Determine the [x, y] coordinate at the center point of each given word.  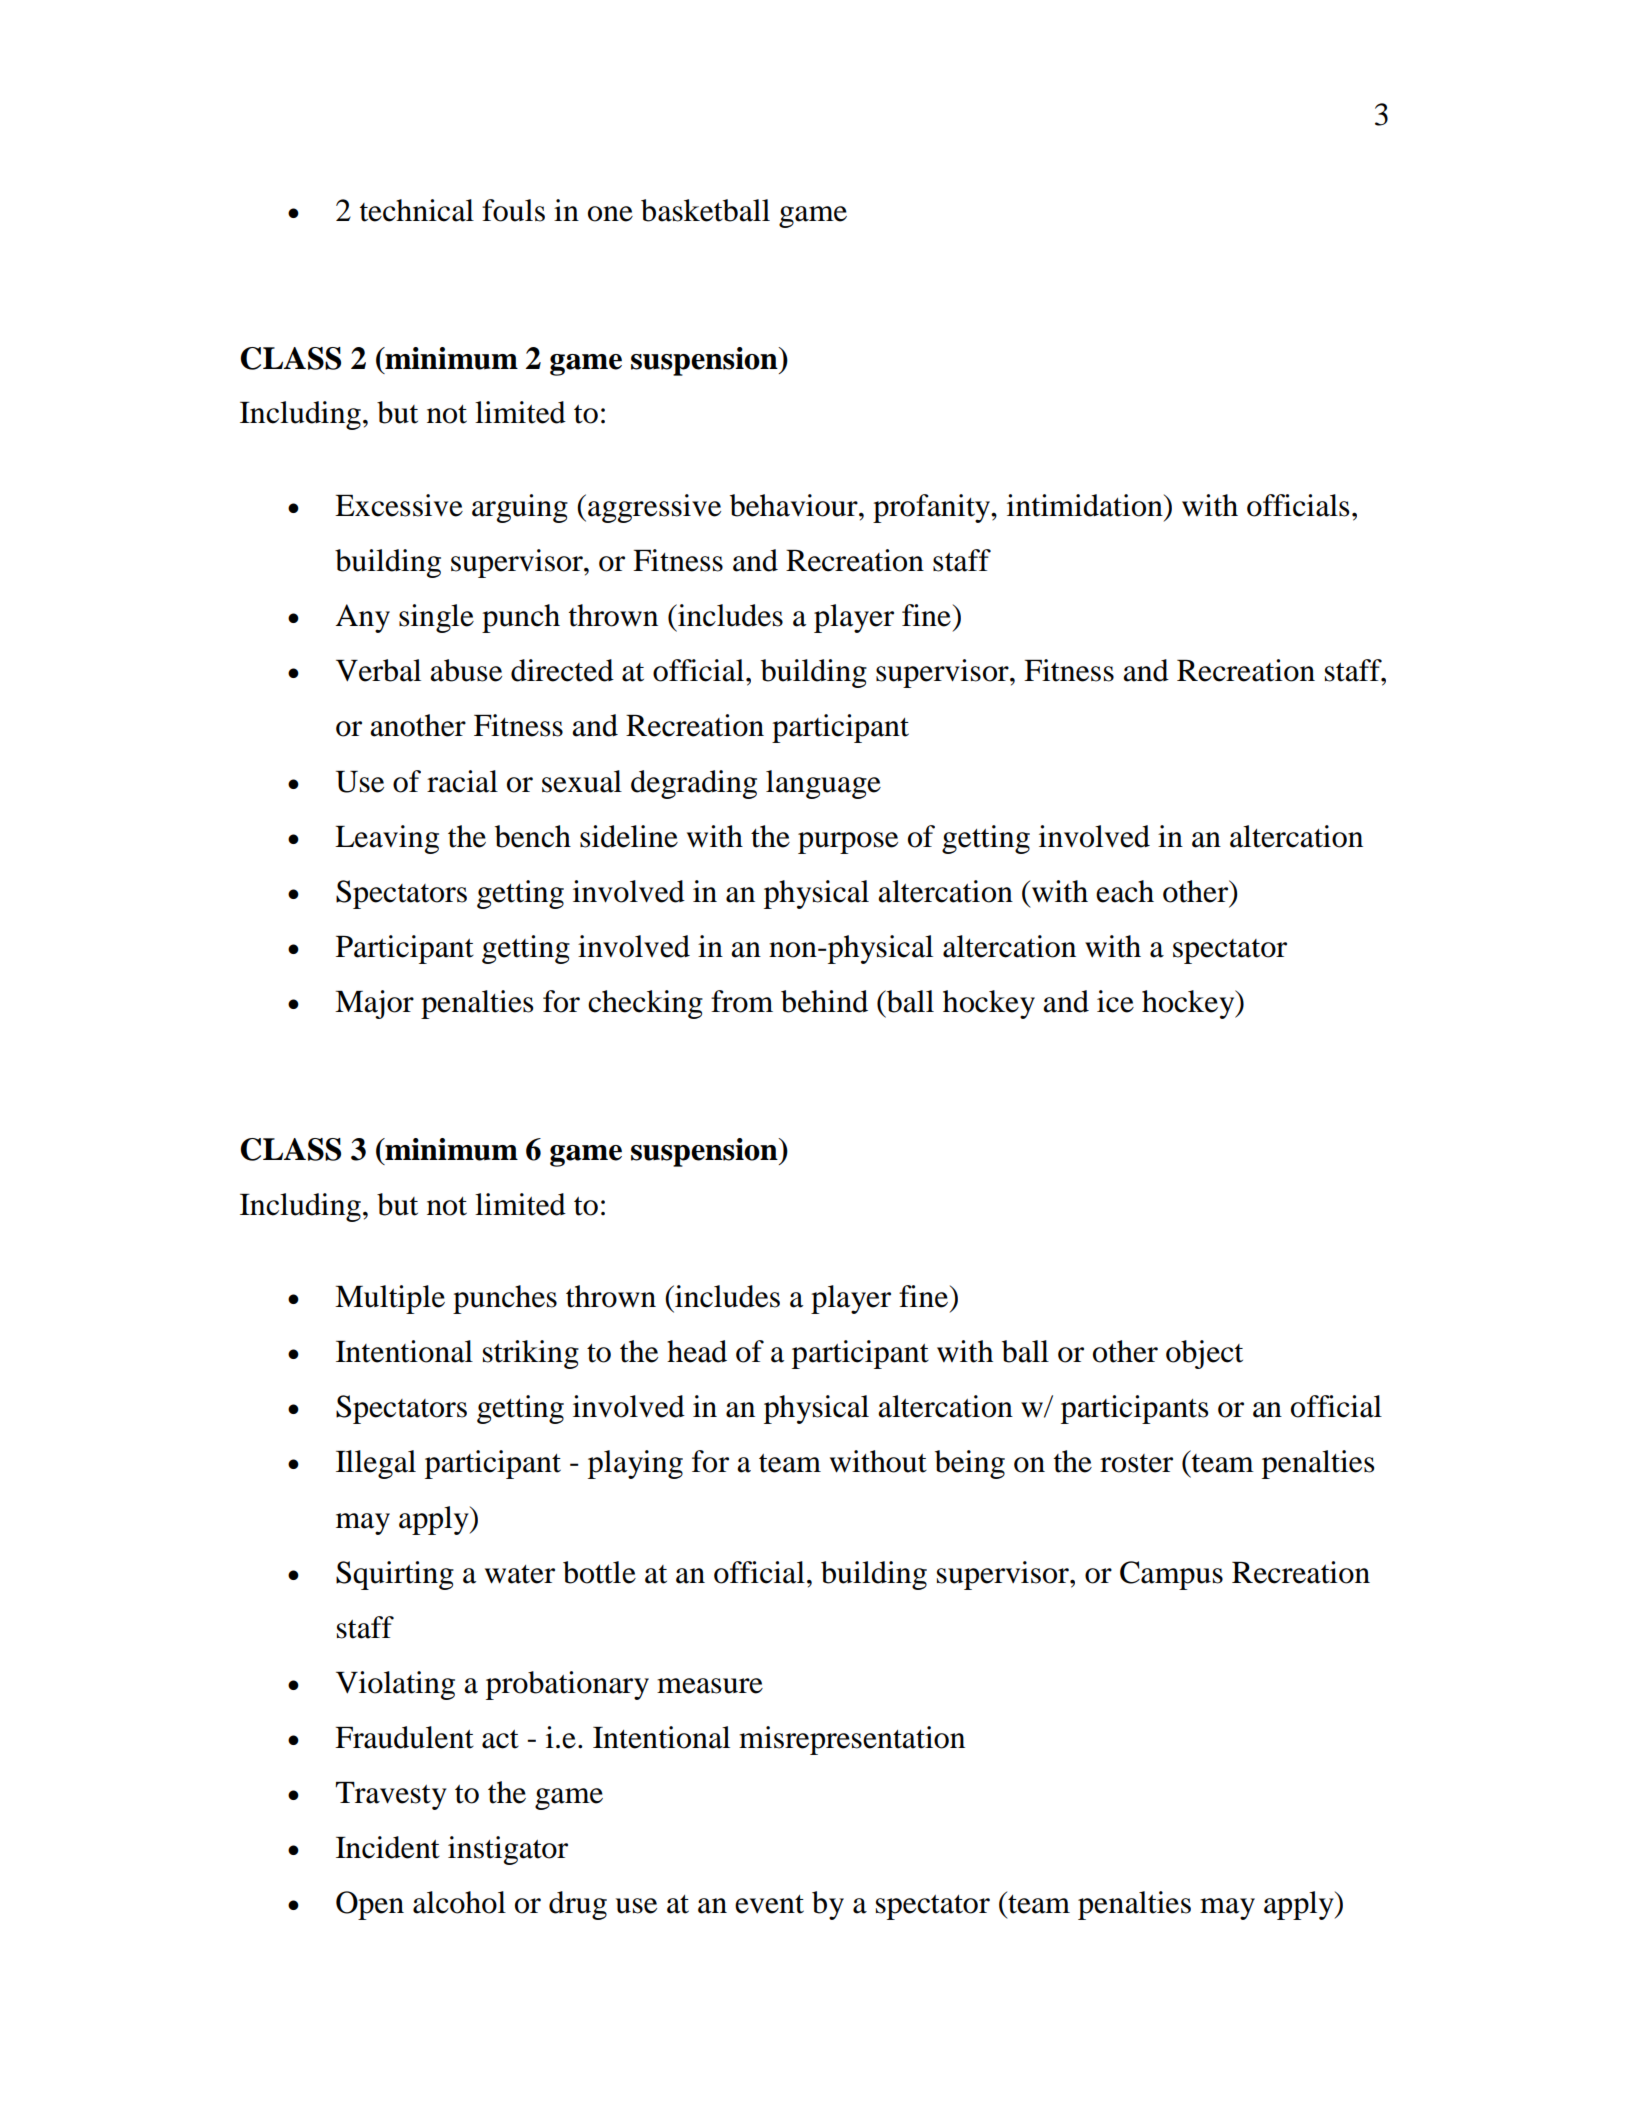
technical [417, 210]
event [769, 1904]
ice [1115, 1001]
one [610, 214]
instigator [508, 1850]
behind [824, 1001]
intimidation [1086, 505]
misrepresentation [852, 1740]
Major [374, 1004]
